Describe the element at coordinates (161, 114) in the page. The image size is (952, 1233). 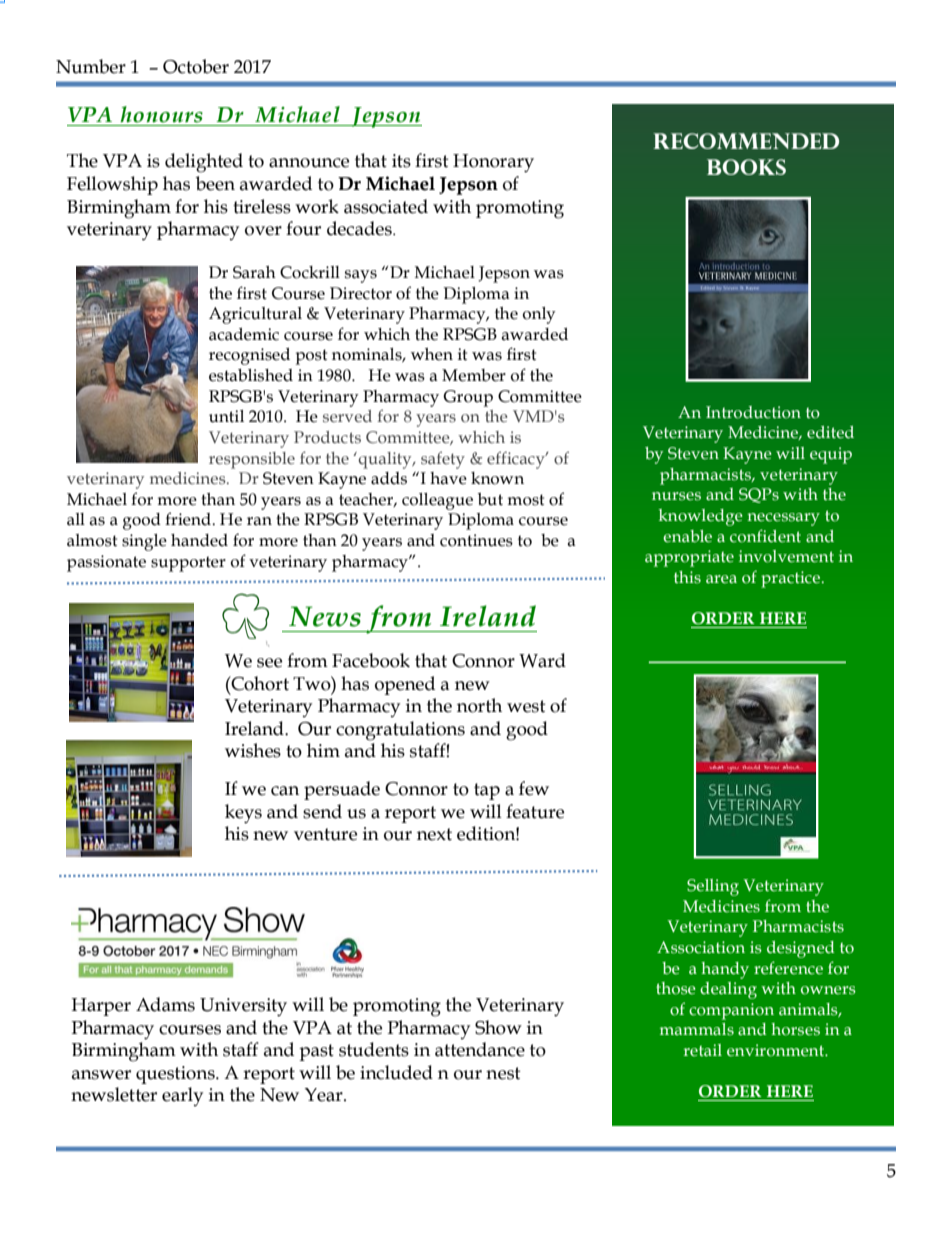
I see `honours` at that location.
